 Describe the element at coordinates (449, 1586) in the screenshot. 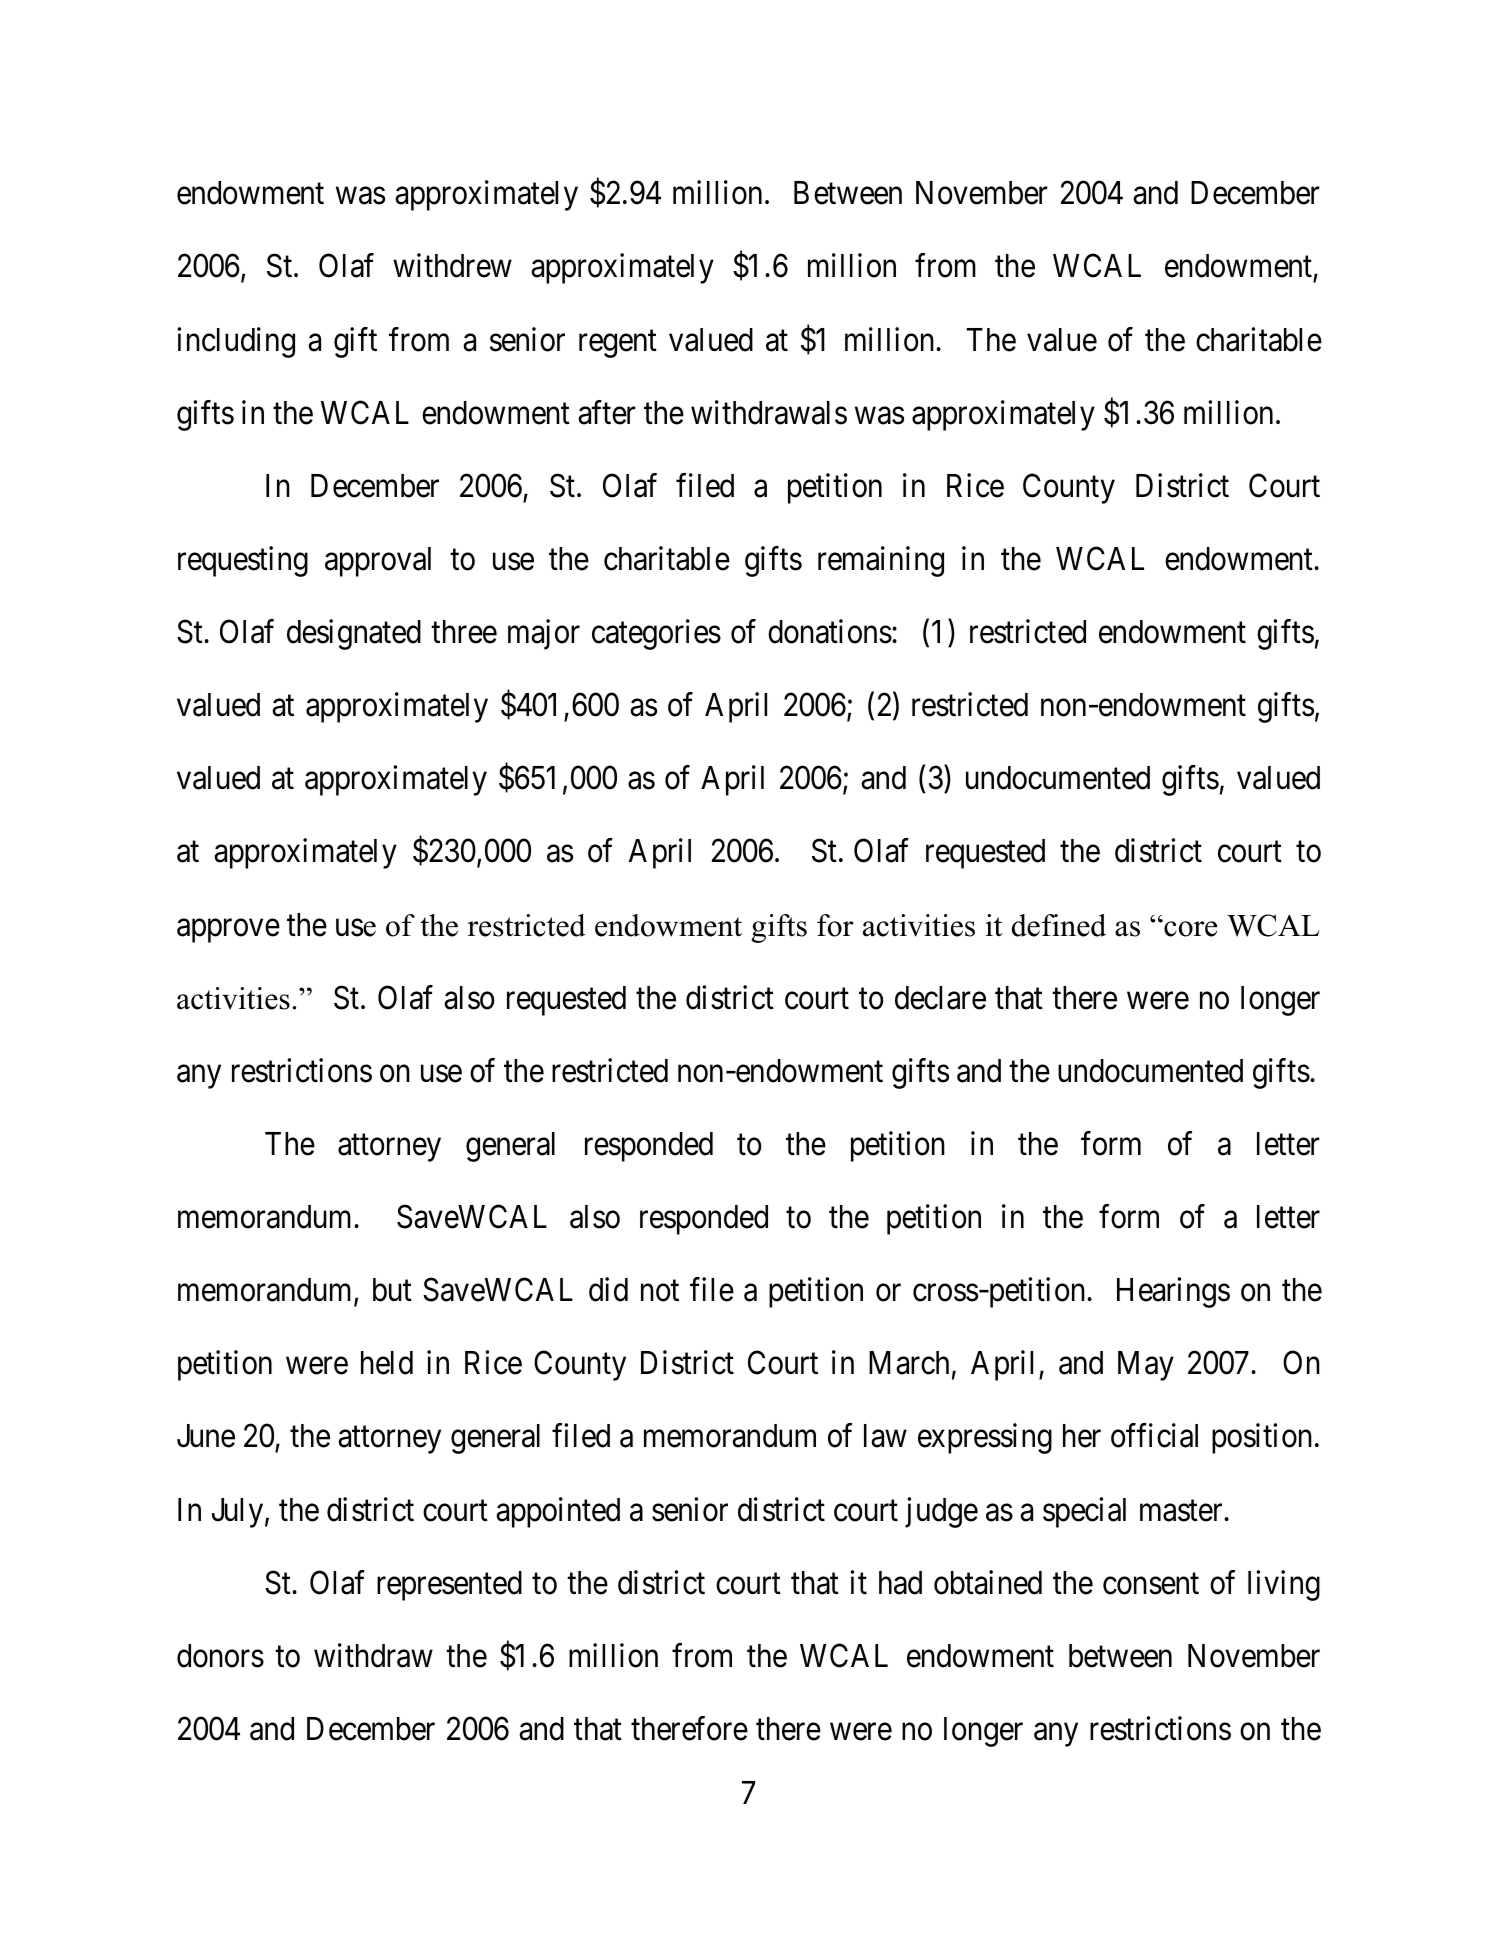

I see `represented` at that location.
